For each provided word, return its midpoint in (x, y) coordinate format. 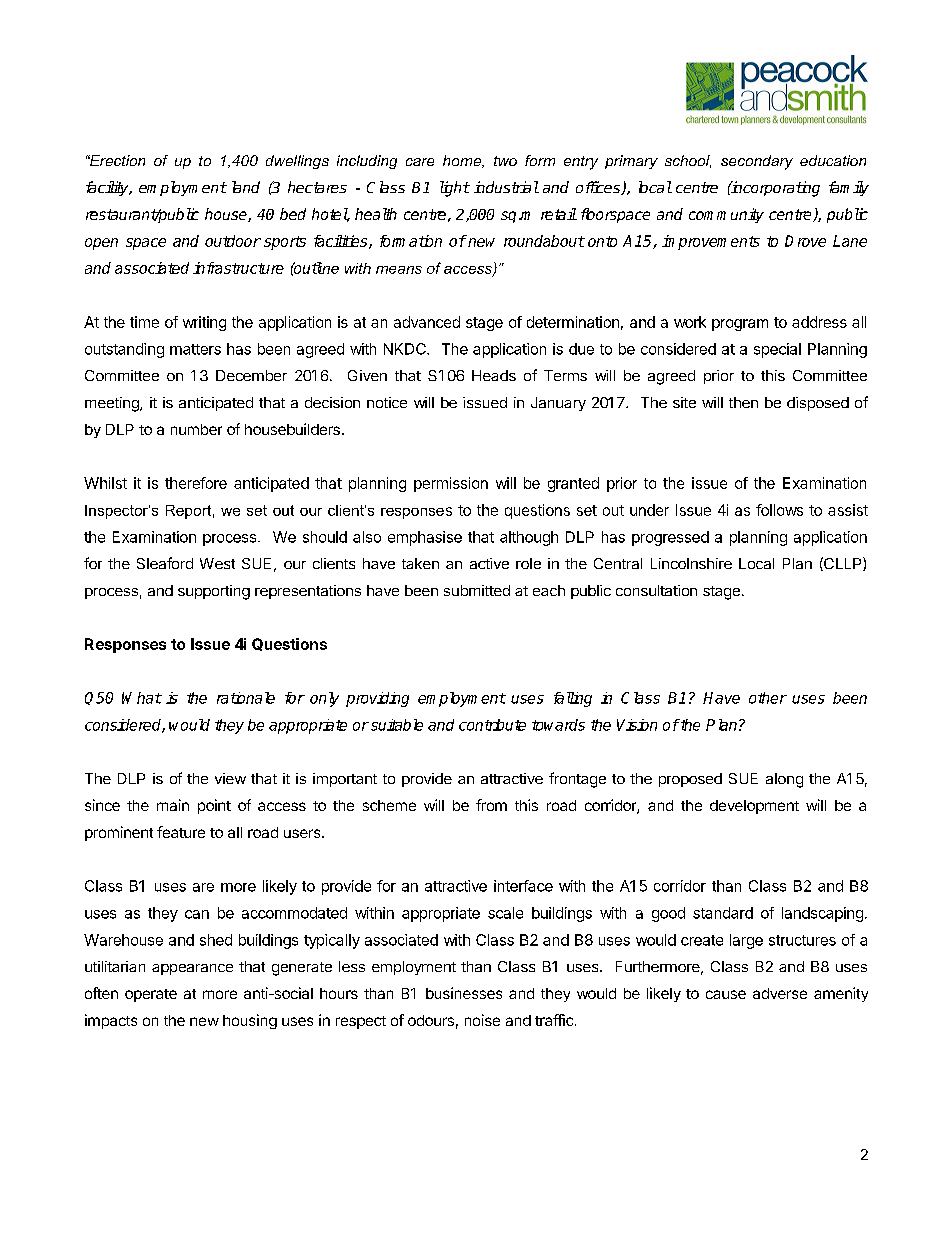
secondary (757, 162)
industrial (506, 187)
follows (779, 510)
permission (451, 484)
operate (151, 995)
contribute (492, 725)
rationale (246, 698)
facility (108, 188)
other (768, 698)
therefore (196, 483)
